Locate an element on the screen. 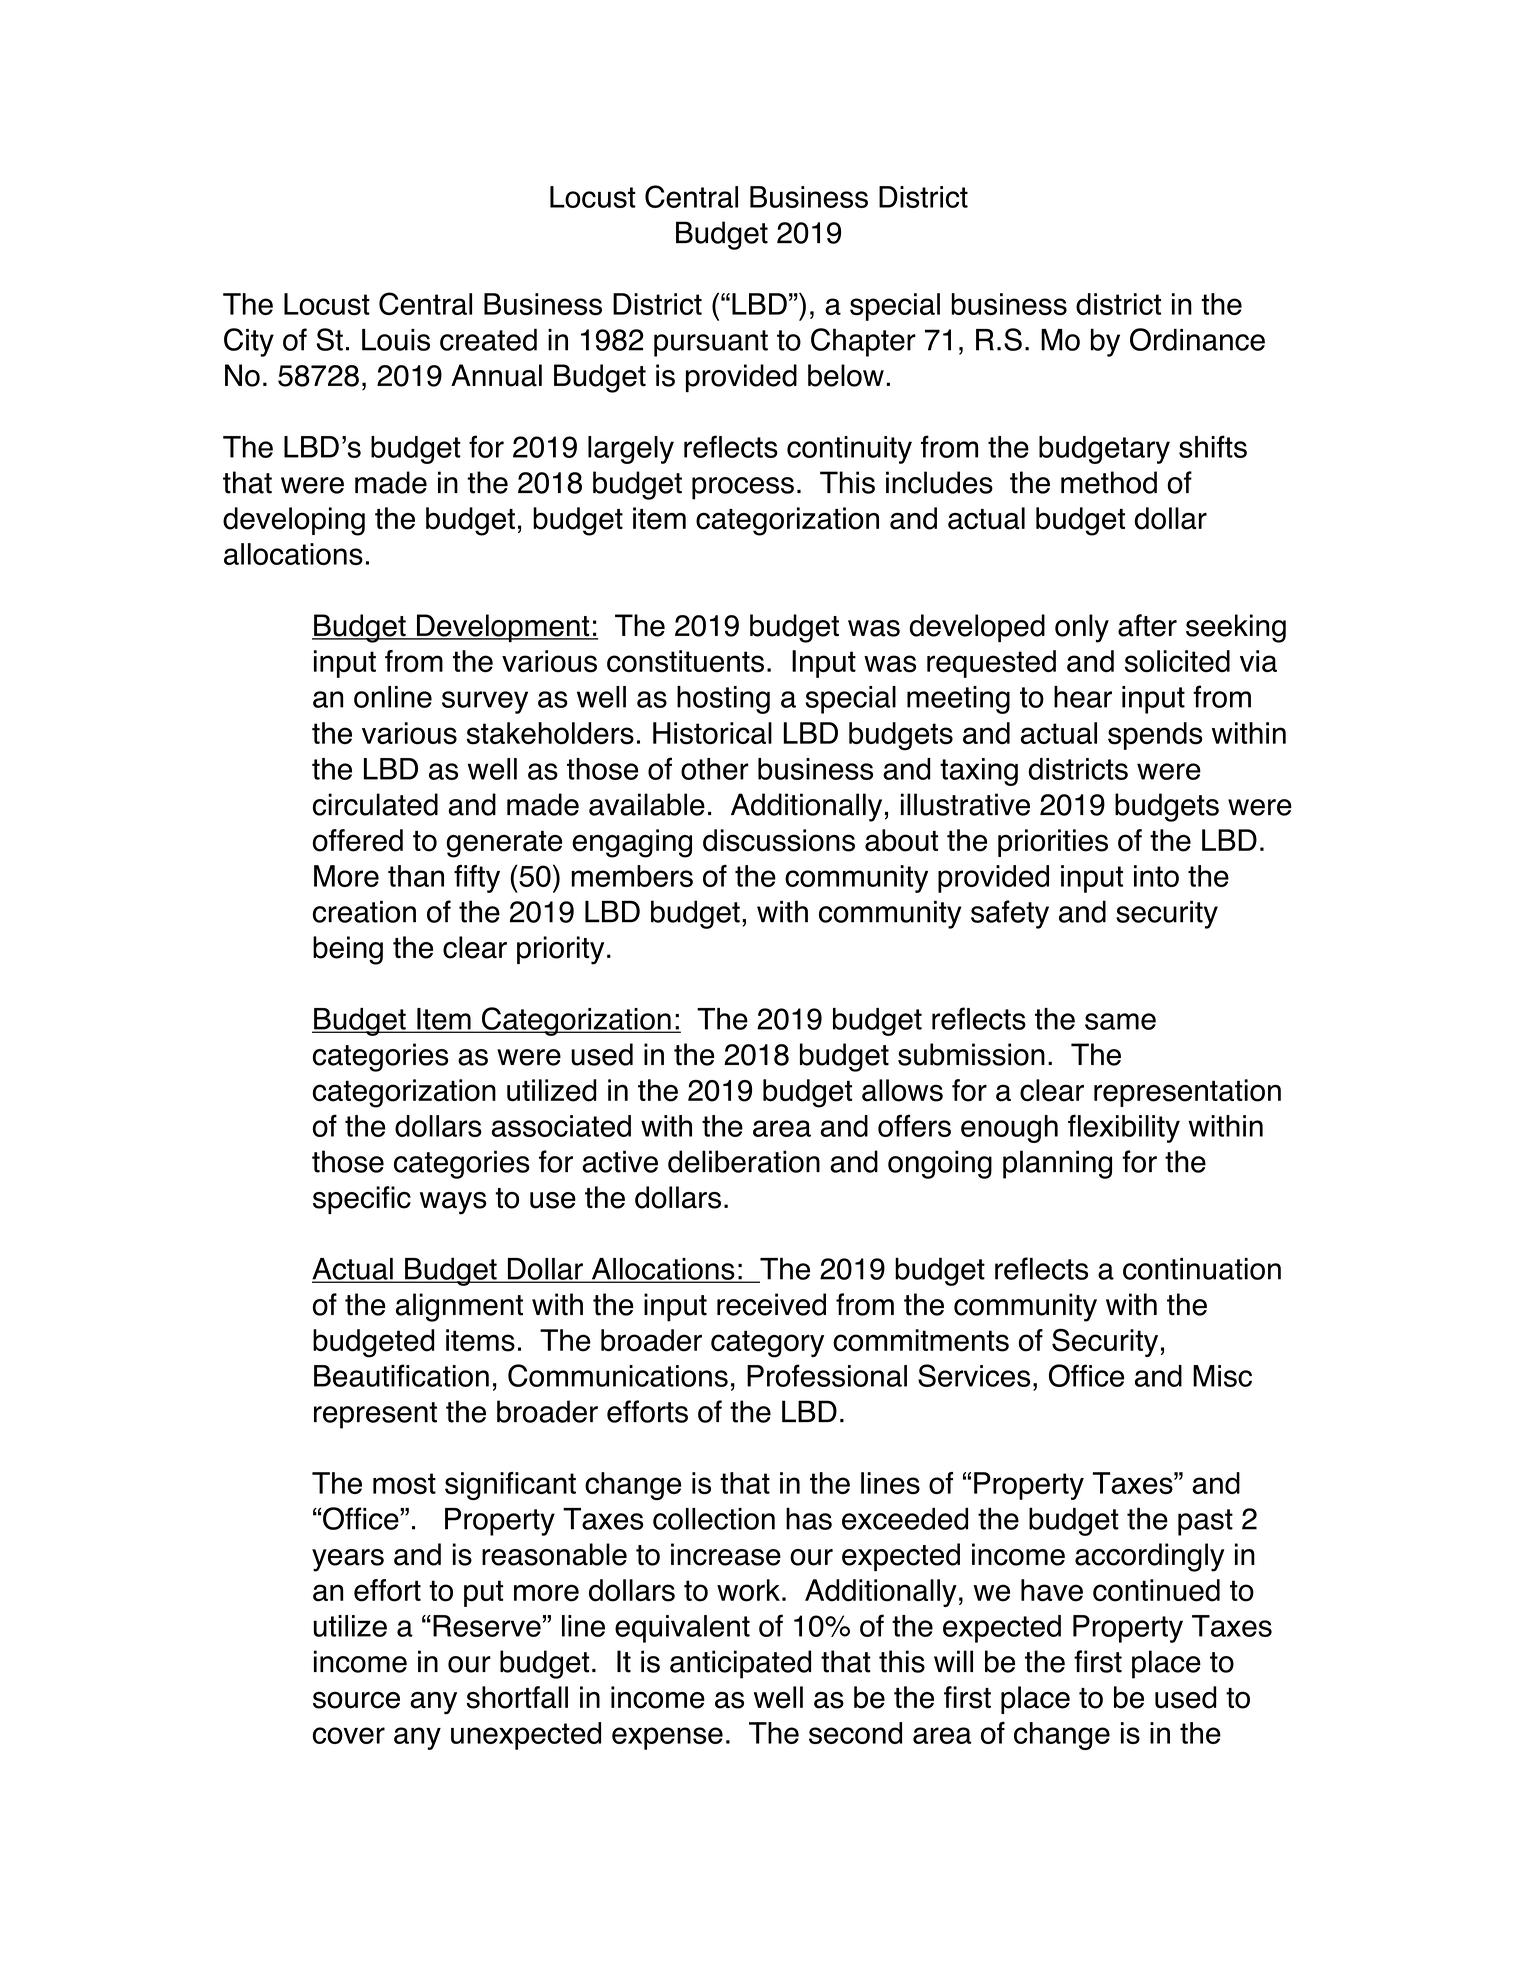 The height and width of the screenshot is (1964, 1517). survey is located at coordinates (485, 702).
